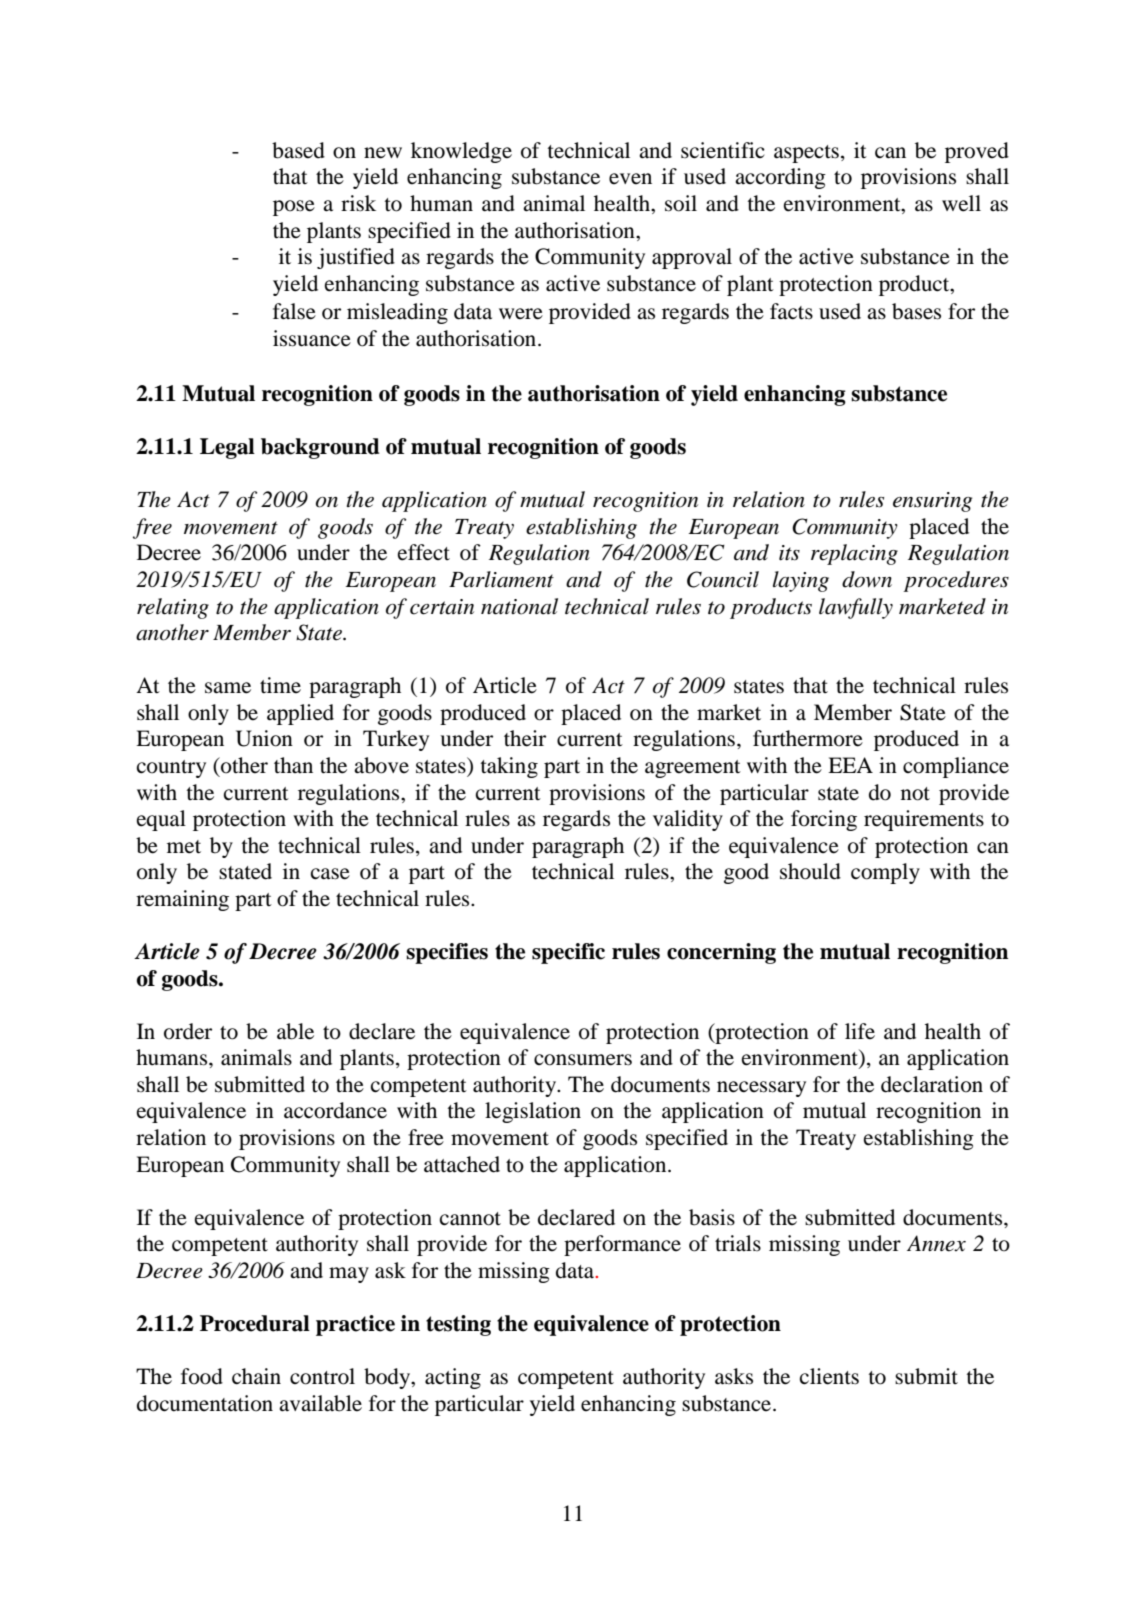  I want to click on time, so click(280, 685).
